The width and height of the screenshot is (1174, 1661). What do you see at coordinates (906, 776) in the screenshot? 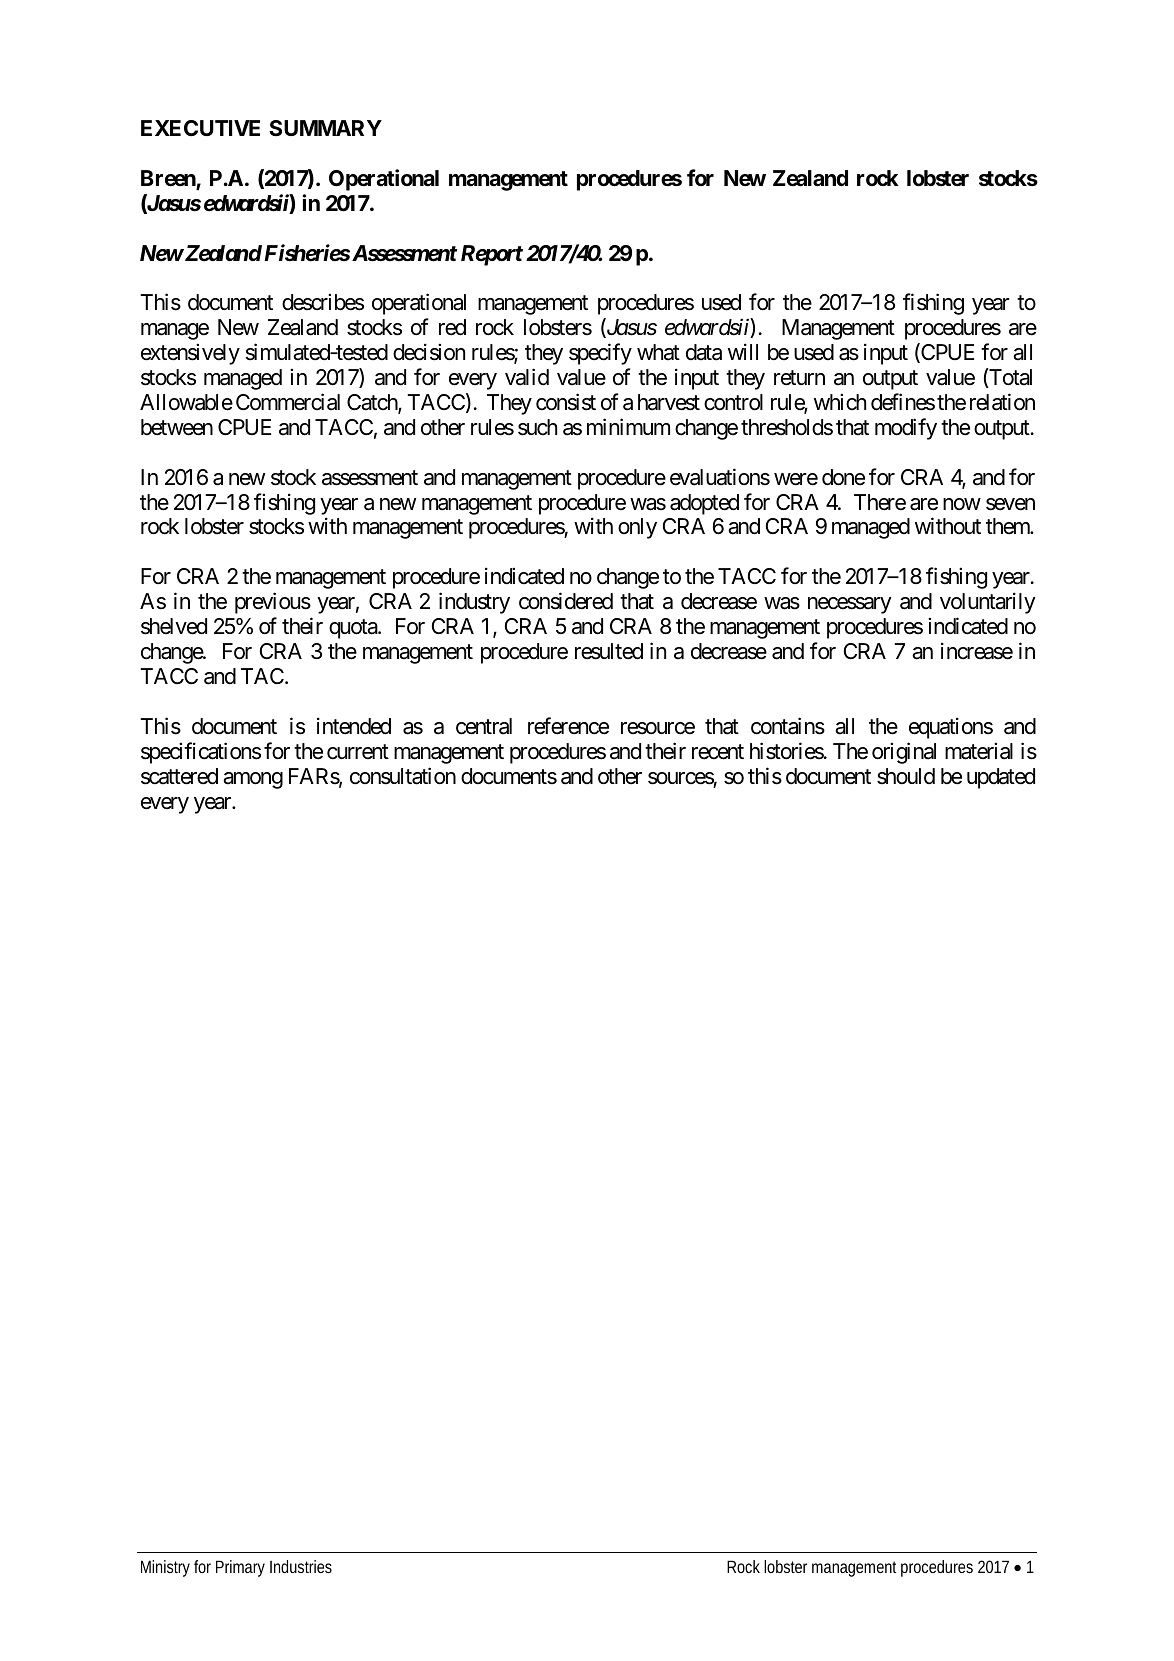
I see `should` at bounding box center [906, 776].
